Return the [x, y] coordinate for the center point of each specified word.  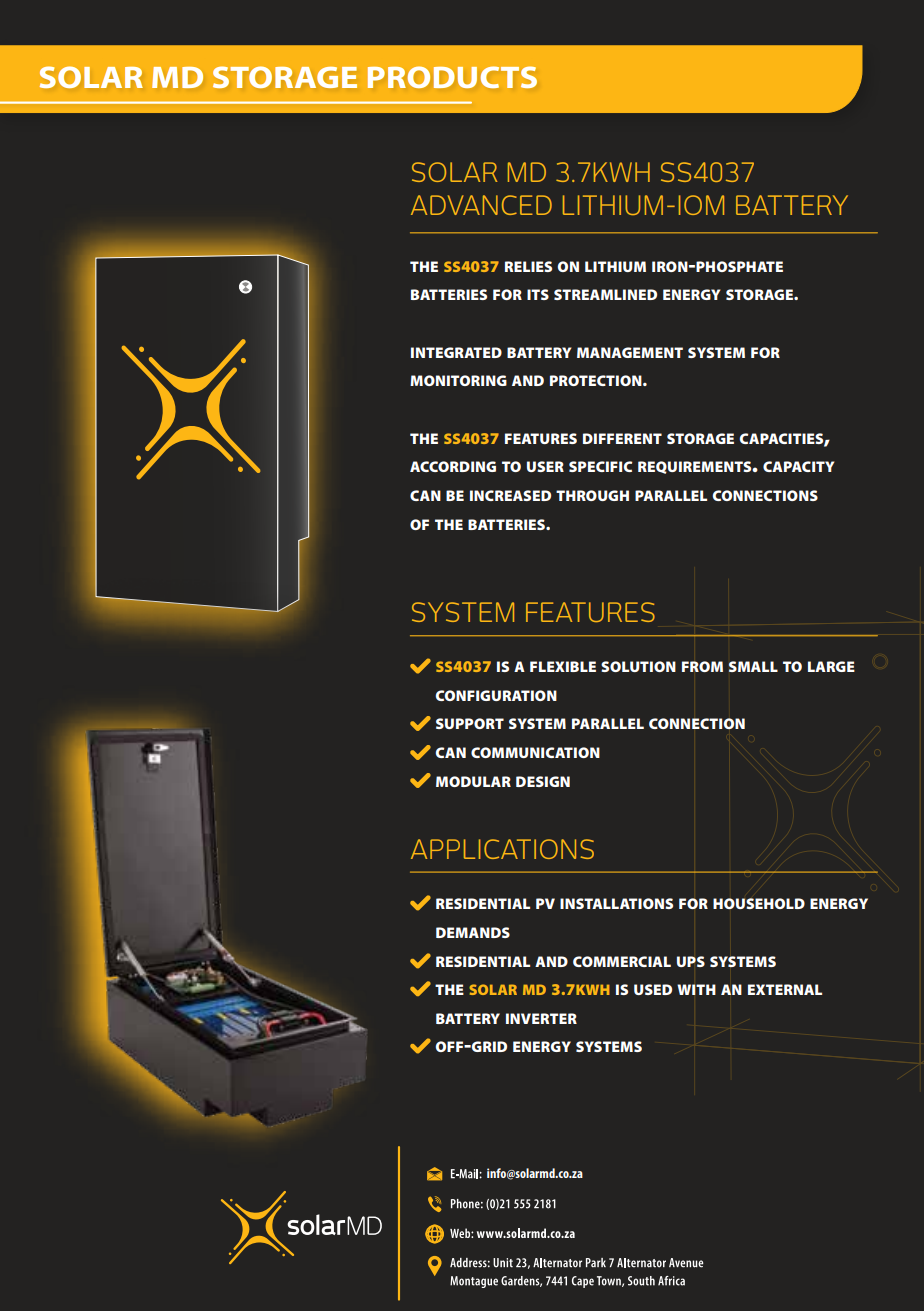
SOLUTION [638, 666]
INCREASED [510, 495]
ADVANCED [481, 205]
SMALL [753, 666]
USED [653, 989]
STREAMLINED [605, 294]
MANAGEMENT [630, 352]
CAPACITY [798, 466]
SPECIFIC [600, 466]
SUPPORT [470, 723]
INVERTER [541, 1018]
